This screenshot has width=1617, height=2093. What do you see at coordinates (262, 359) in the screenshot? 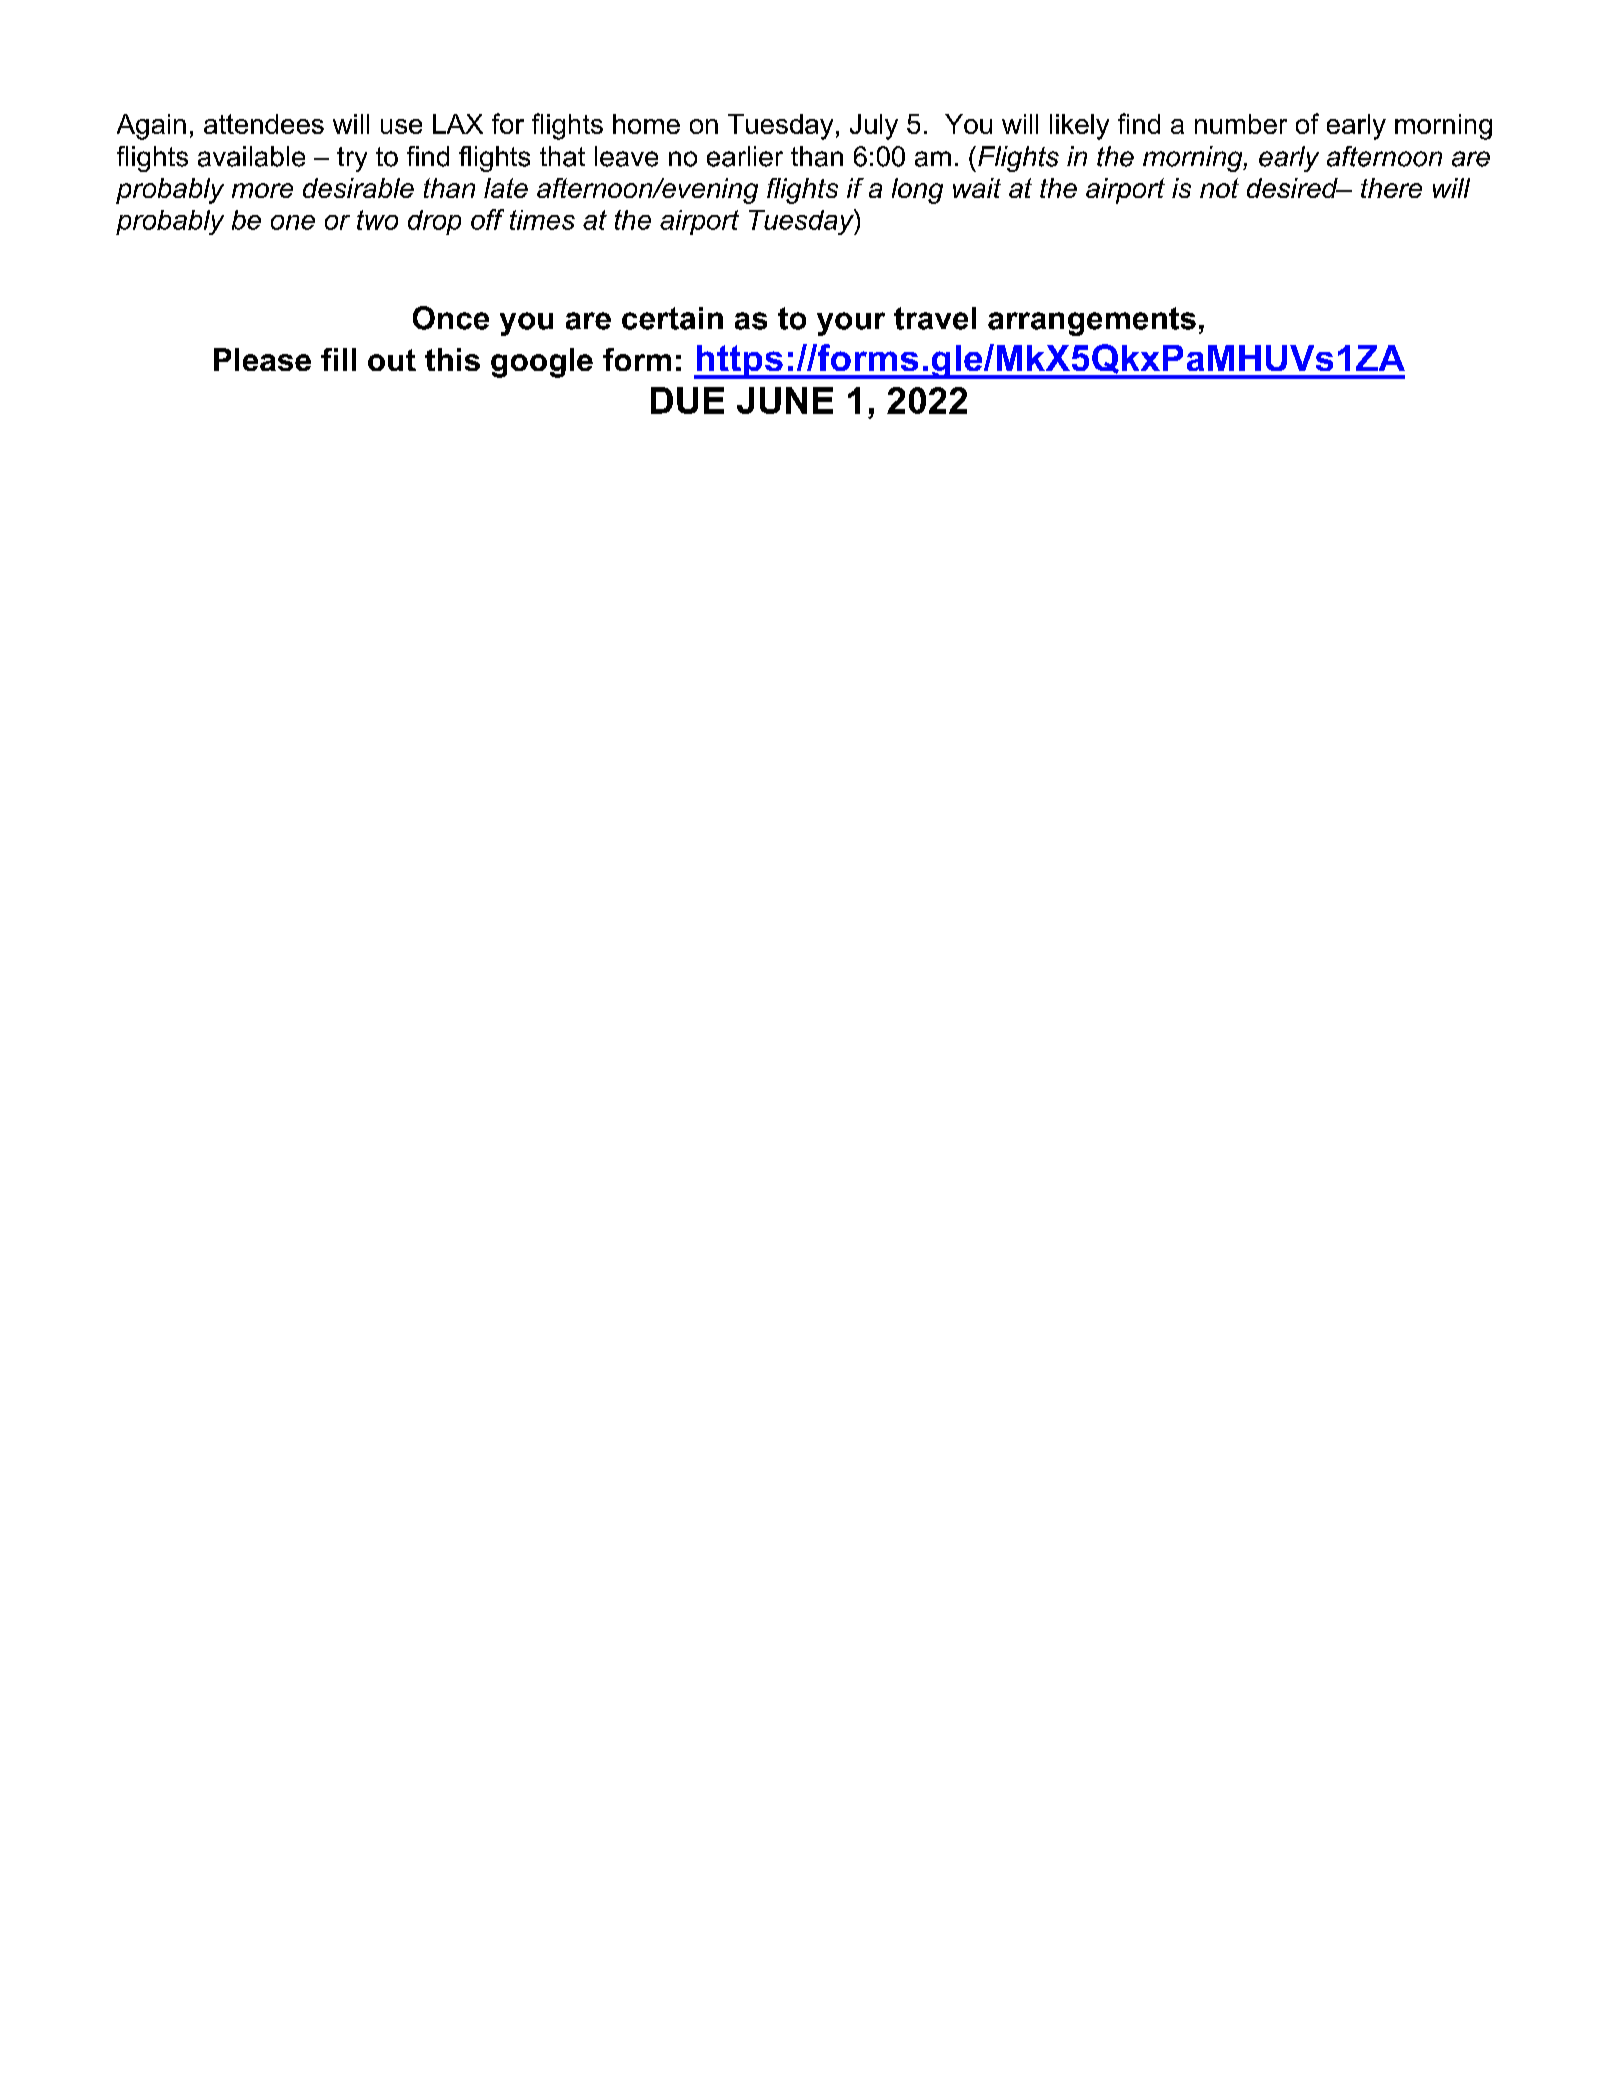
I see `Please` at bounding box center [262, 359].
